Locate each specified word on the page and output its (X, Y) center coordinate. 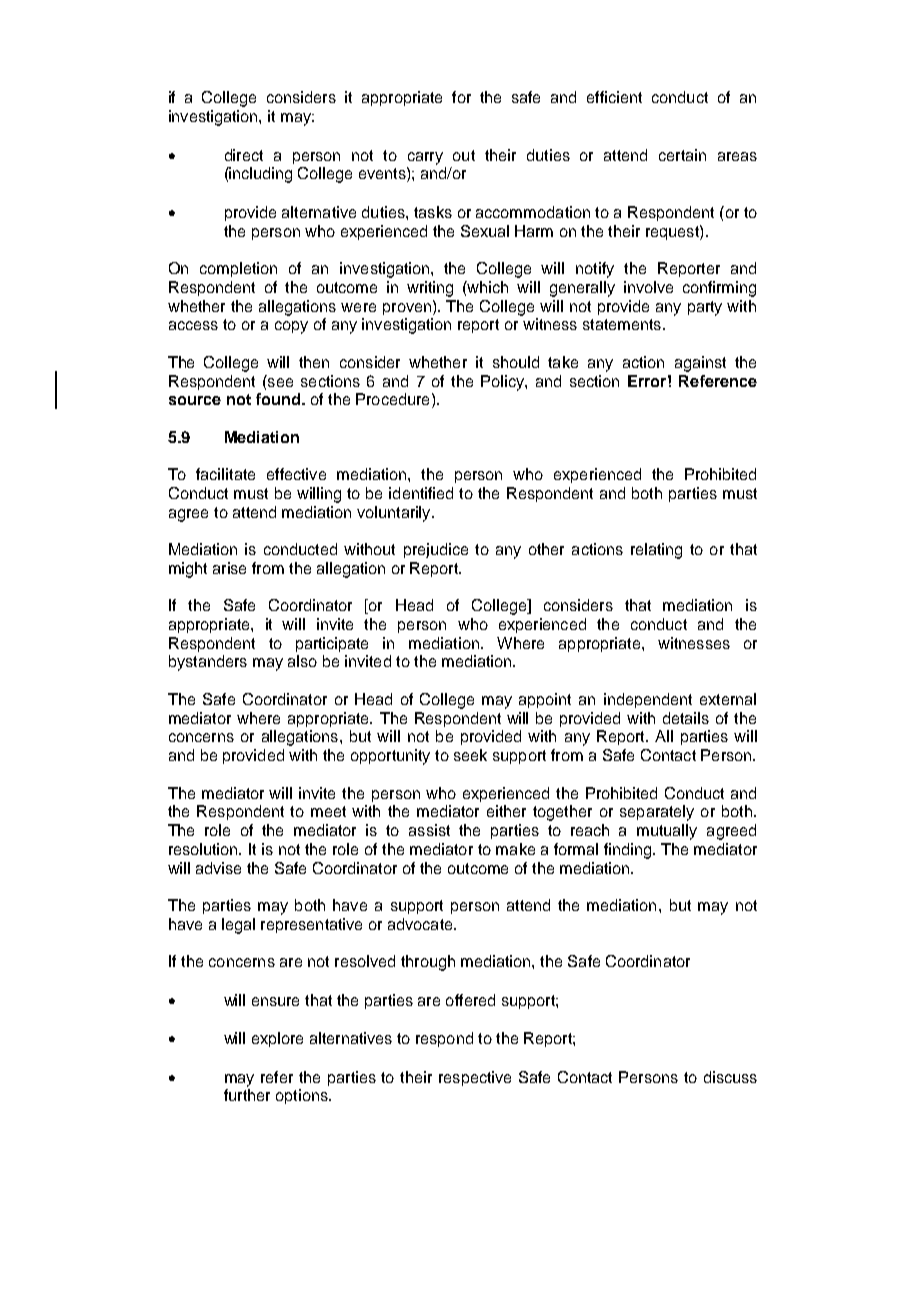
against (700, 364)
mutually (667, 832)
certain (682, 155)
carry (425, 158)
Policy (503, 383)
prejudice (436, 550)
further (247, 1095)
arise (229, 568)
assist (429, 830)
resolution (204, 849)
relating (656, 551)
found (278, 399)
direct (244, 155)
